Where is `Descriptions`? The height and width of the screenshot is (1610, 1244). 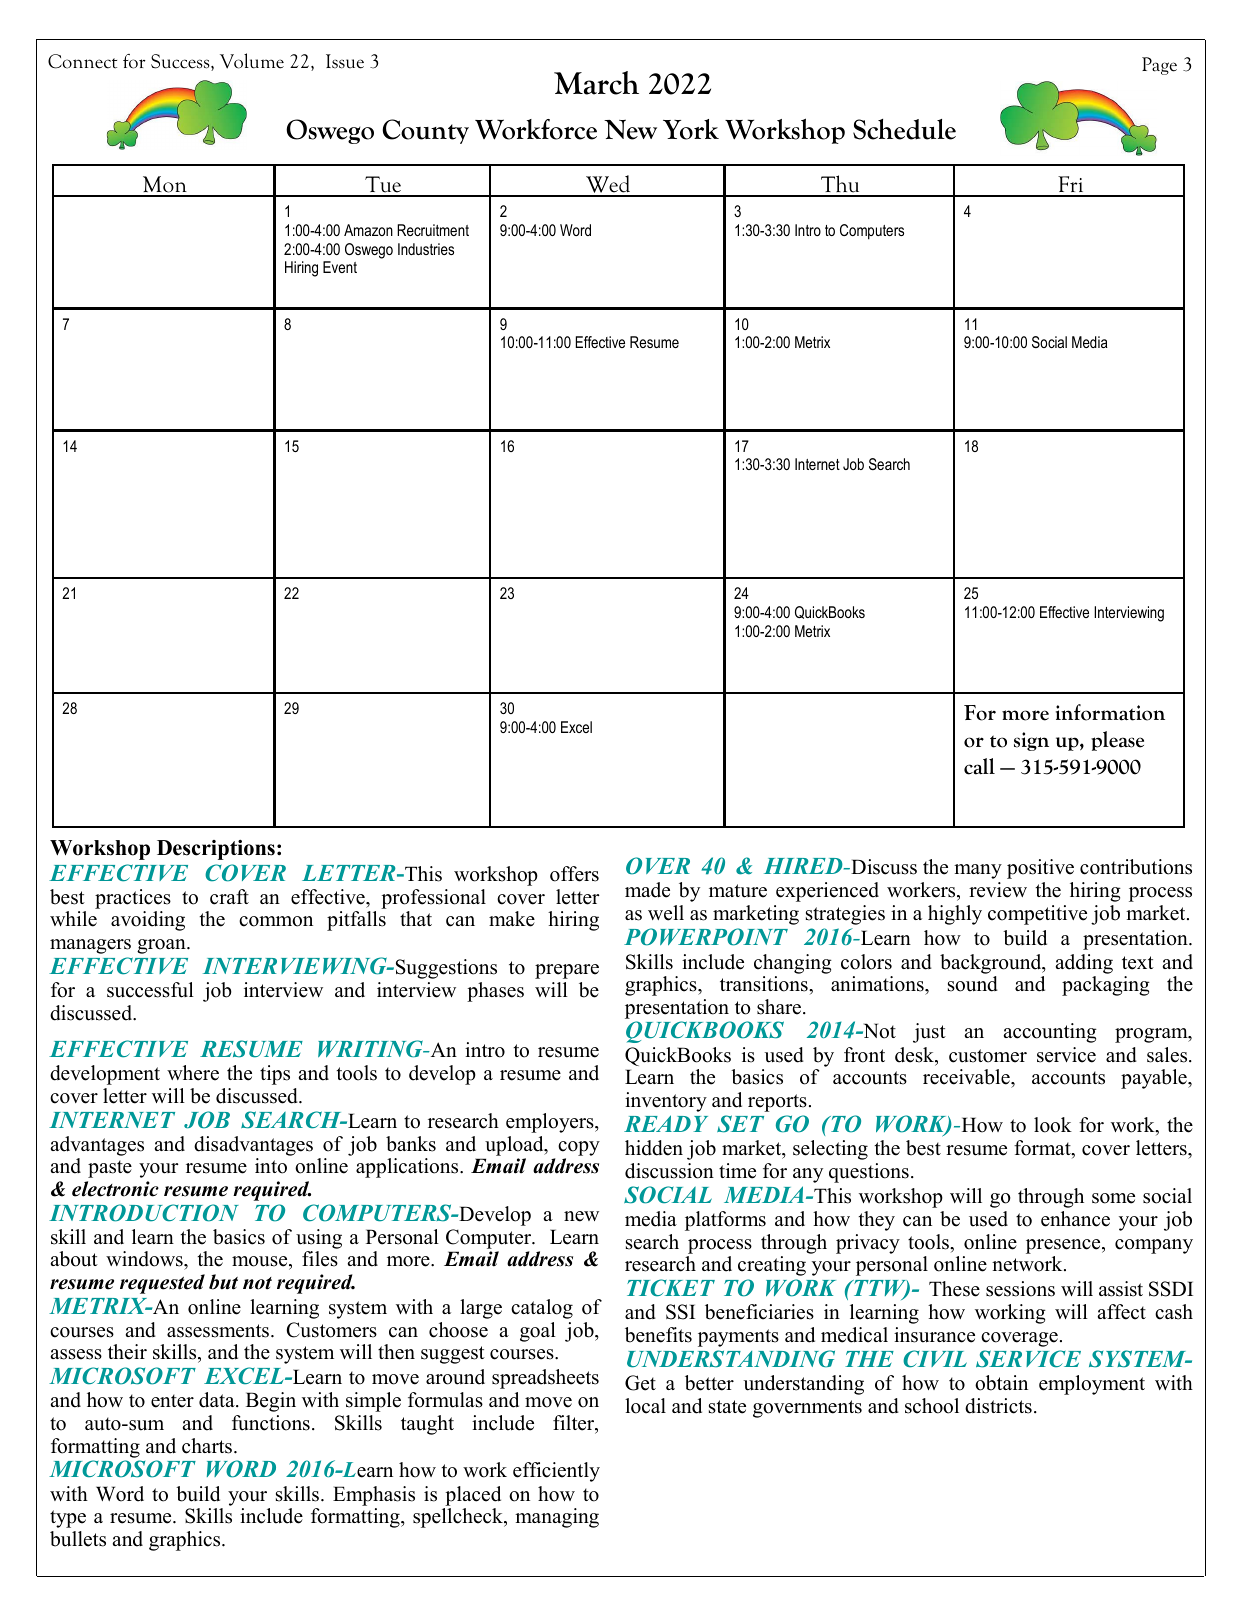
Descriptions is located at coordinates (216, 850).
